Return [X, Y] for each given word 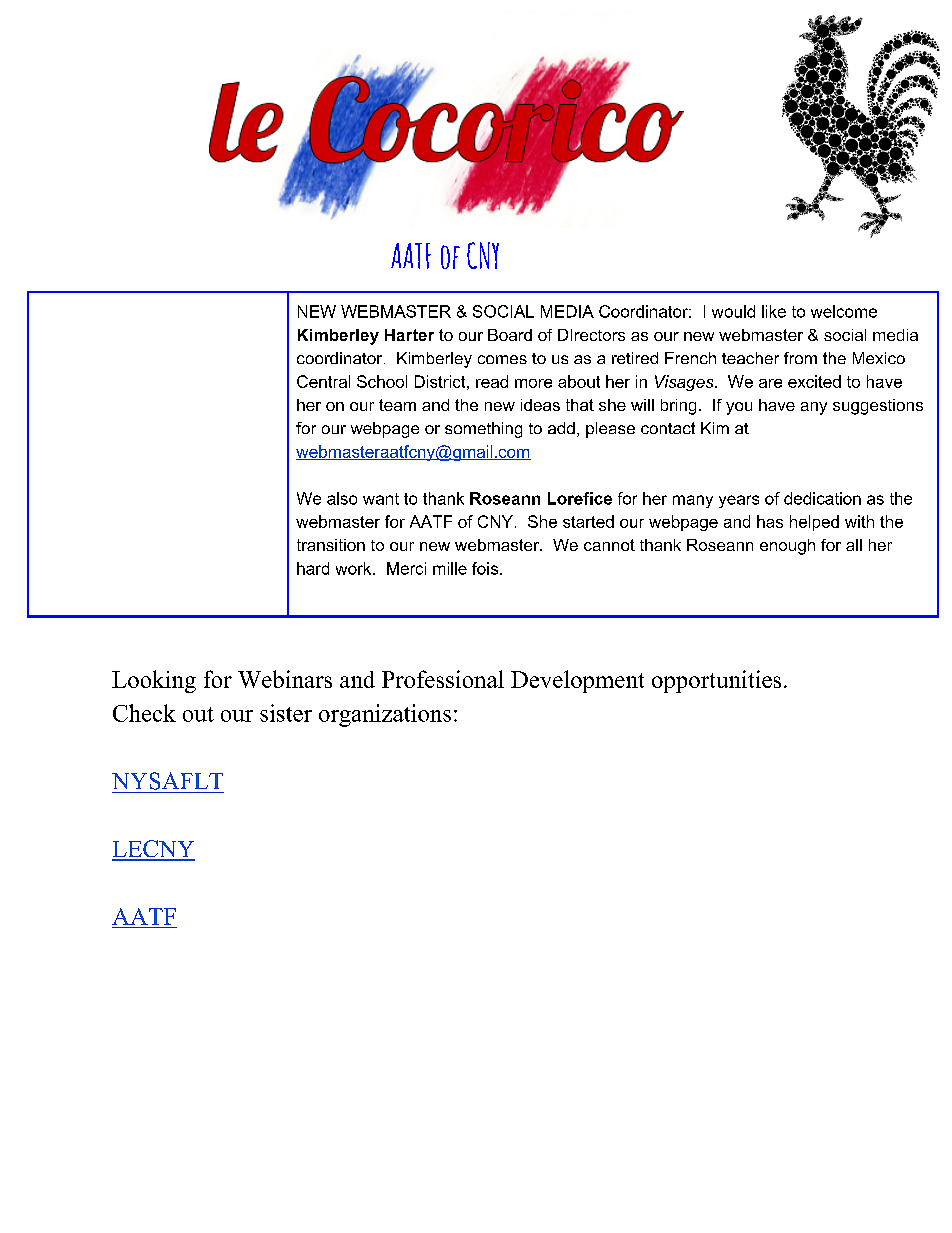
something [483, 430]
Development [577, 681]
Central [323, 381]
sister [286, 713]
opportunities [716, 681]
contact [668, 428]
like [774, 311]
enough [787, 547]
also [342, 498]
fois [486, 568]
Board [510, 335]
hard [313, 568]
